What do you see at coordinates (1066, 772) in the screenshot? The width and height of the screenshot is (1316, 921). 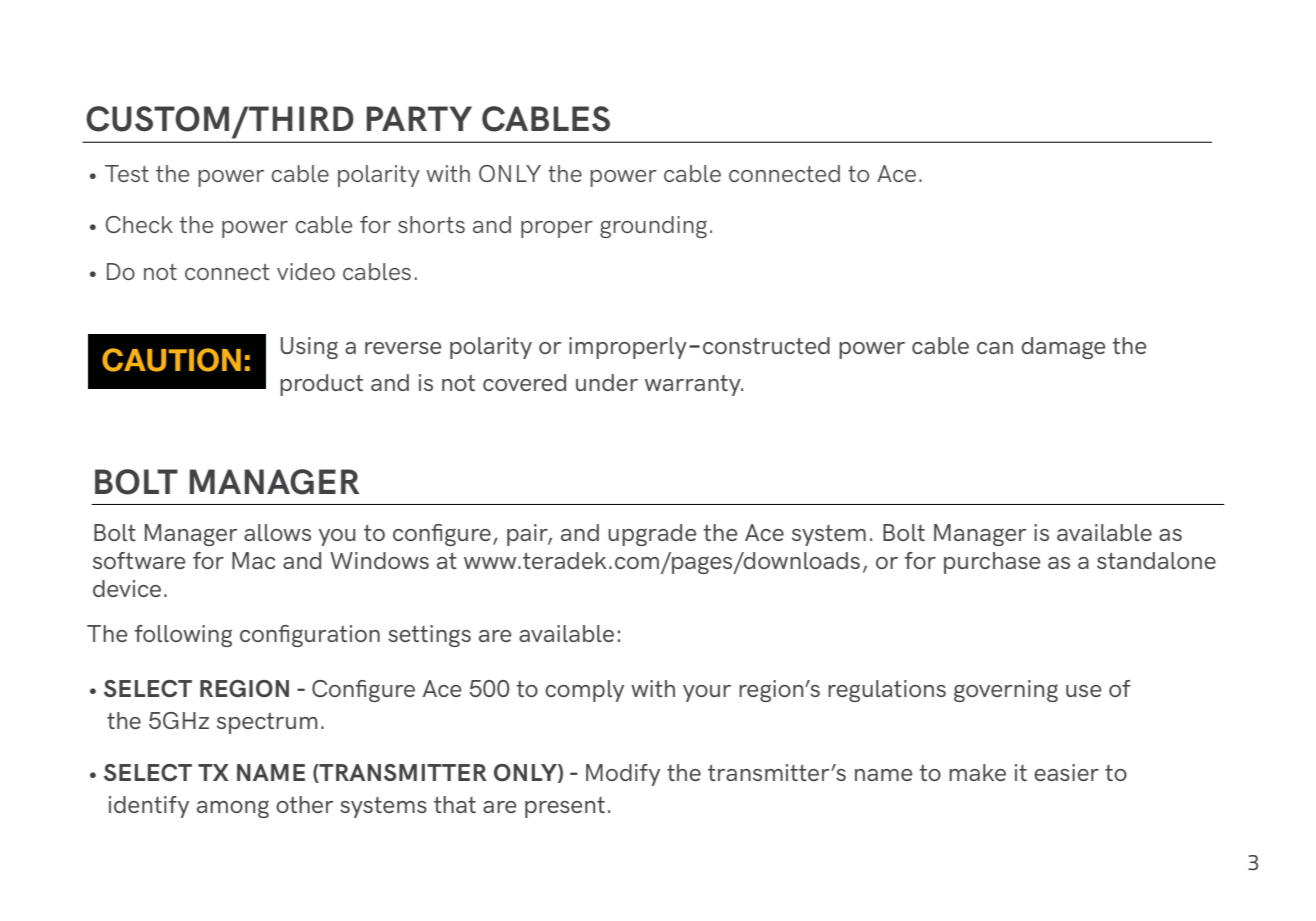 I see `easier` at bounding box center [1066, 772].
